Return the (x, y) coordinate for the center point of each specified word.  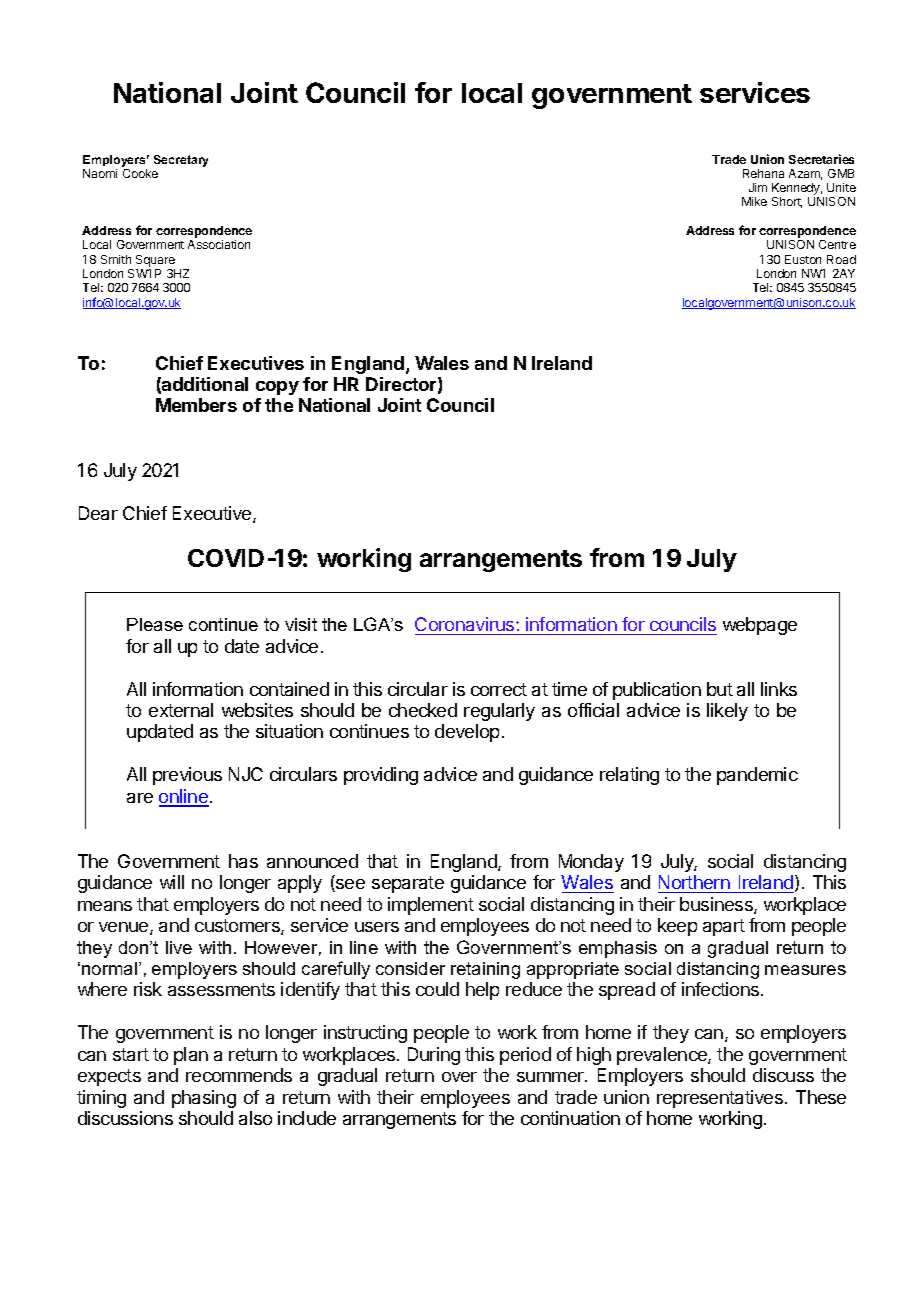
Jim (758, 187)
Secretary (181, 161)
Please (155, 624)
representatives (720, 1099)
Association (219, 244)
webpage (760, 626)
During (434, 1056)
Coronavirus (466, 626)
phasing (204, 1099)
